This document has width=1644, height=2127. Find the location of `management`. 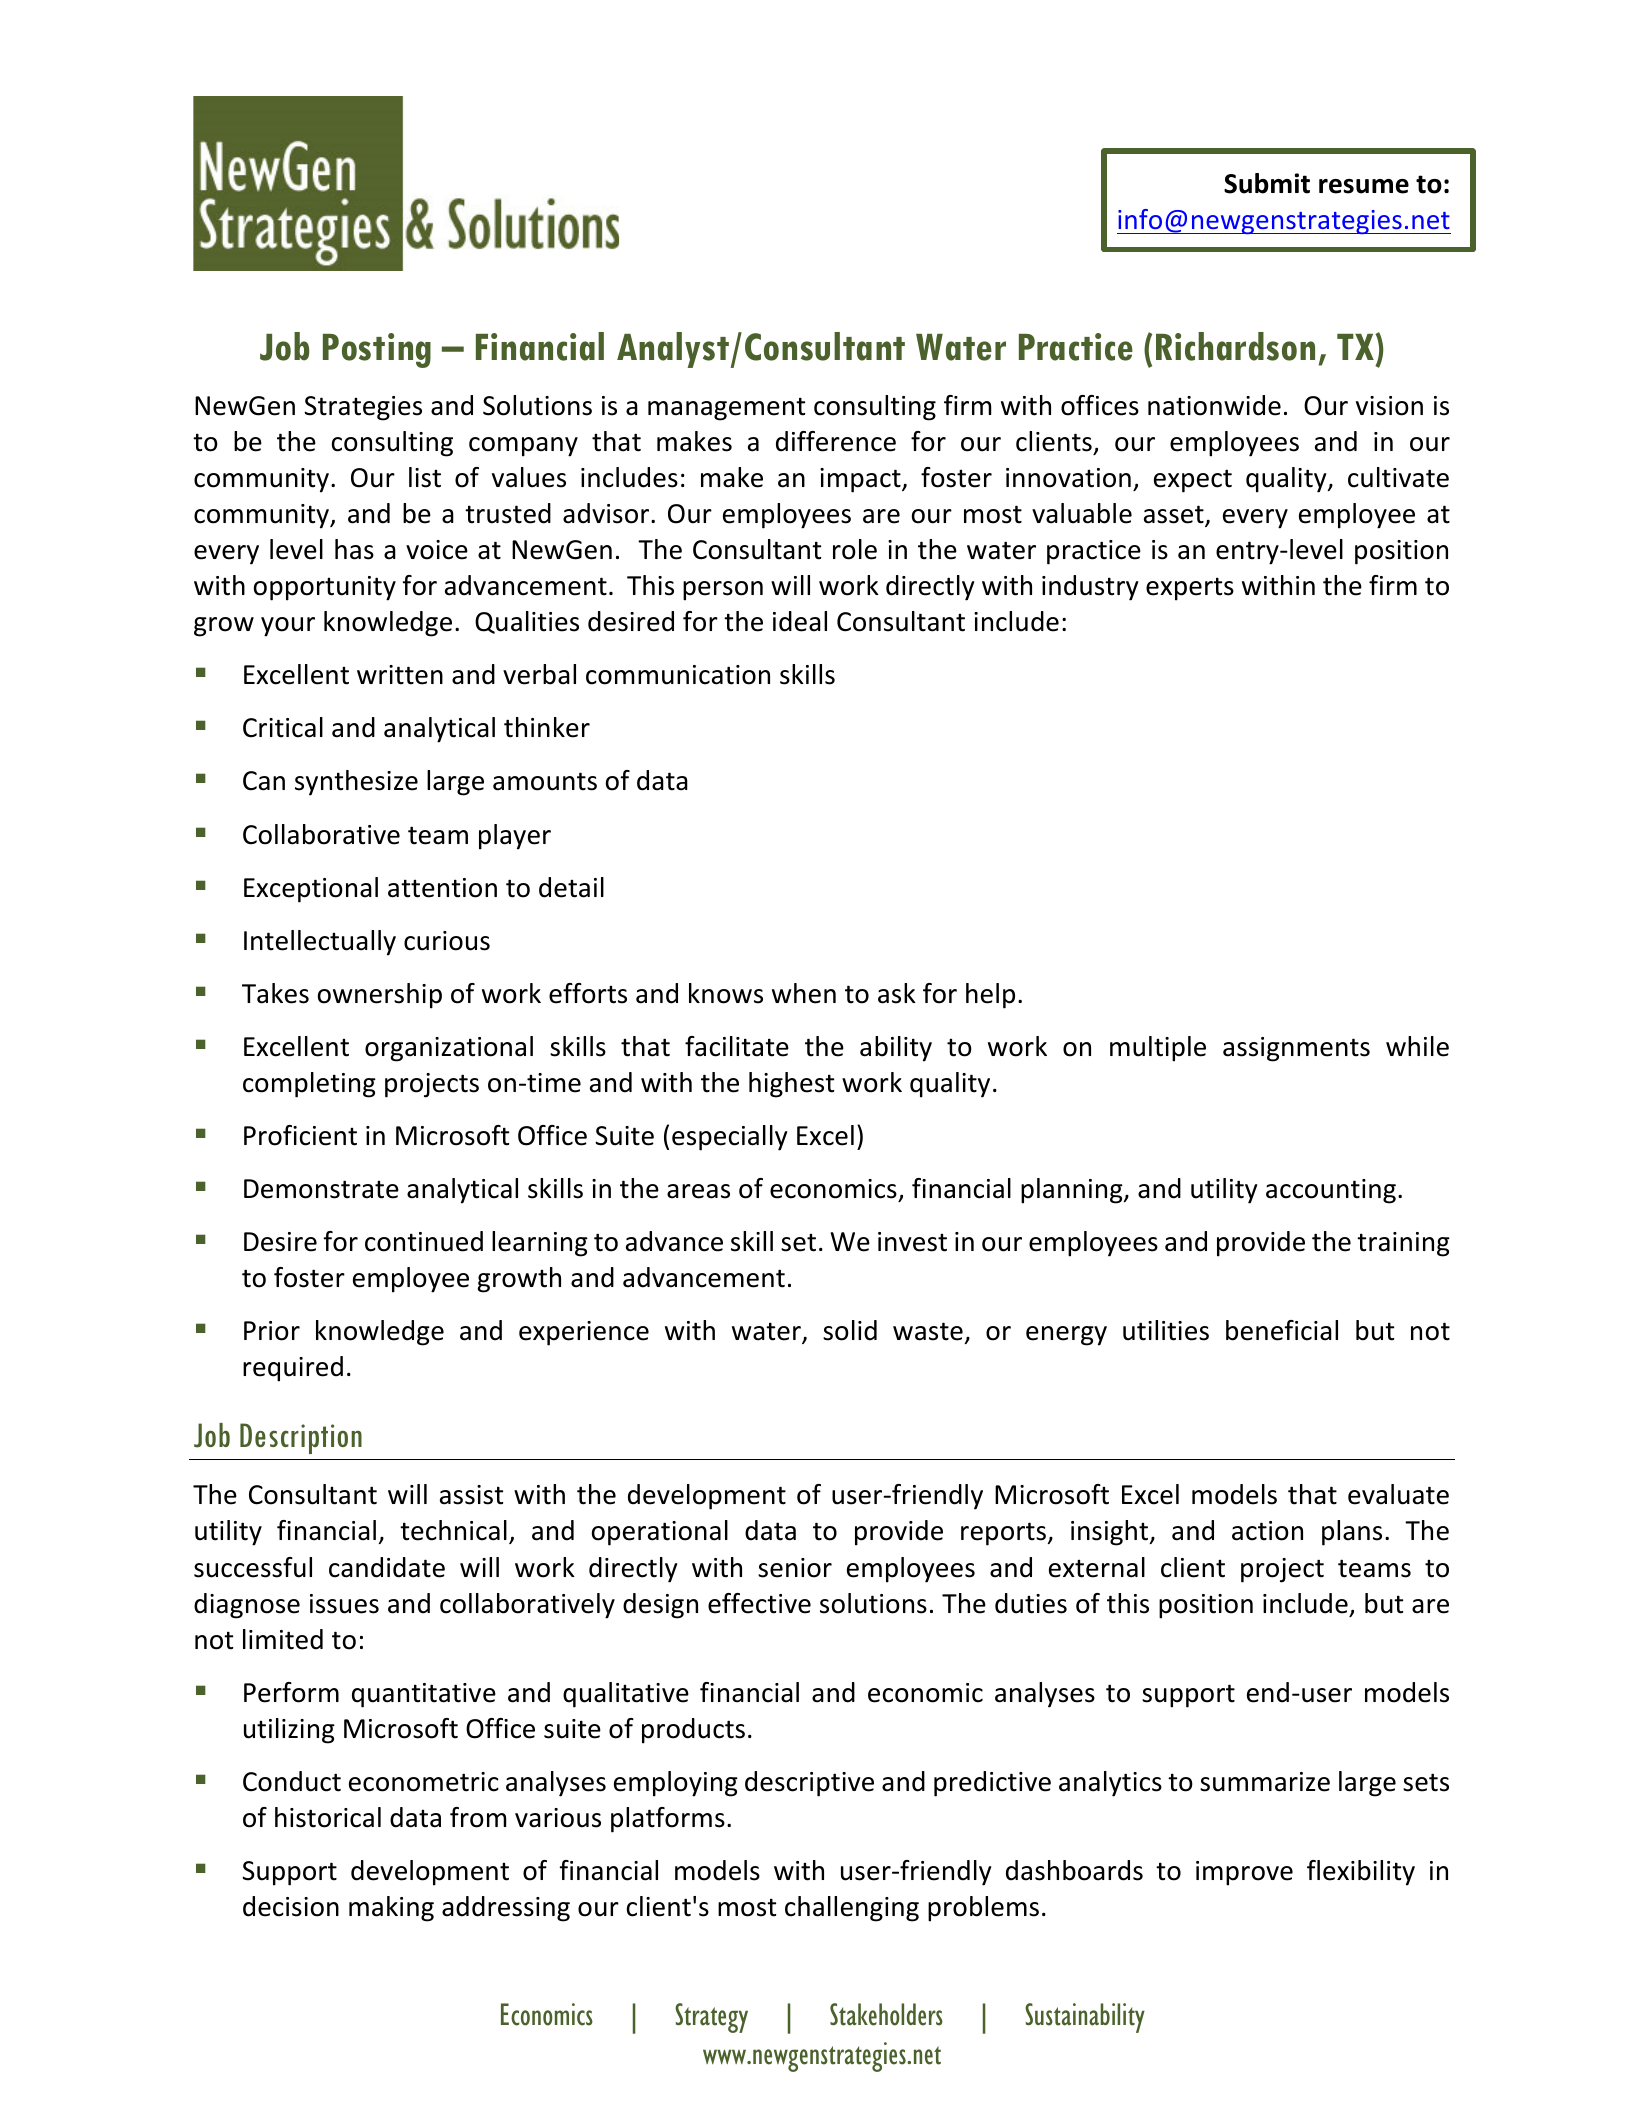

management is located at coordinates (726, 409).
